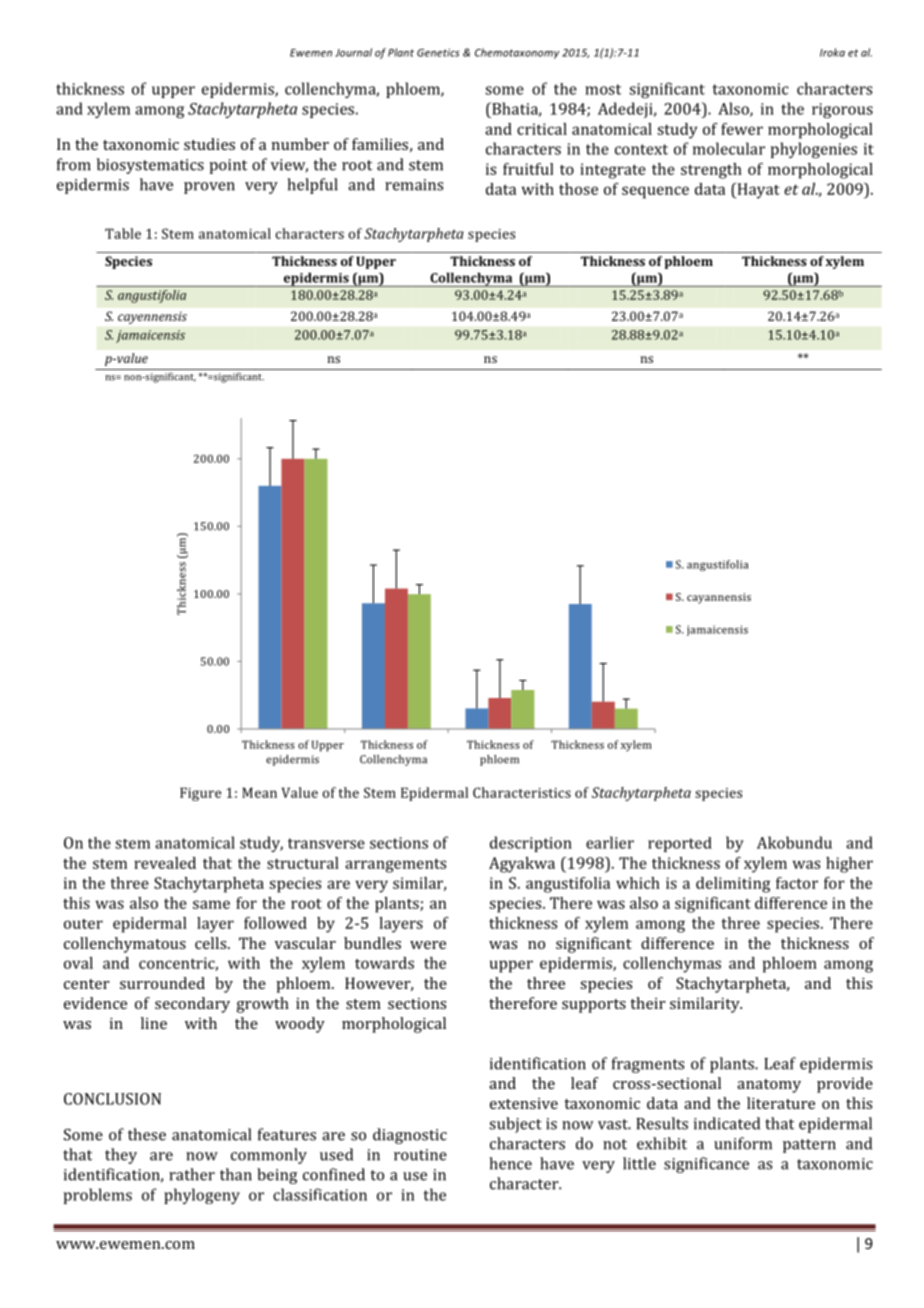 This screenshot has height=1308, width=924. Describe the element at coordinates (259, 792) in the screenshot. I see `Mean` at that location.
